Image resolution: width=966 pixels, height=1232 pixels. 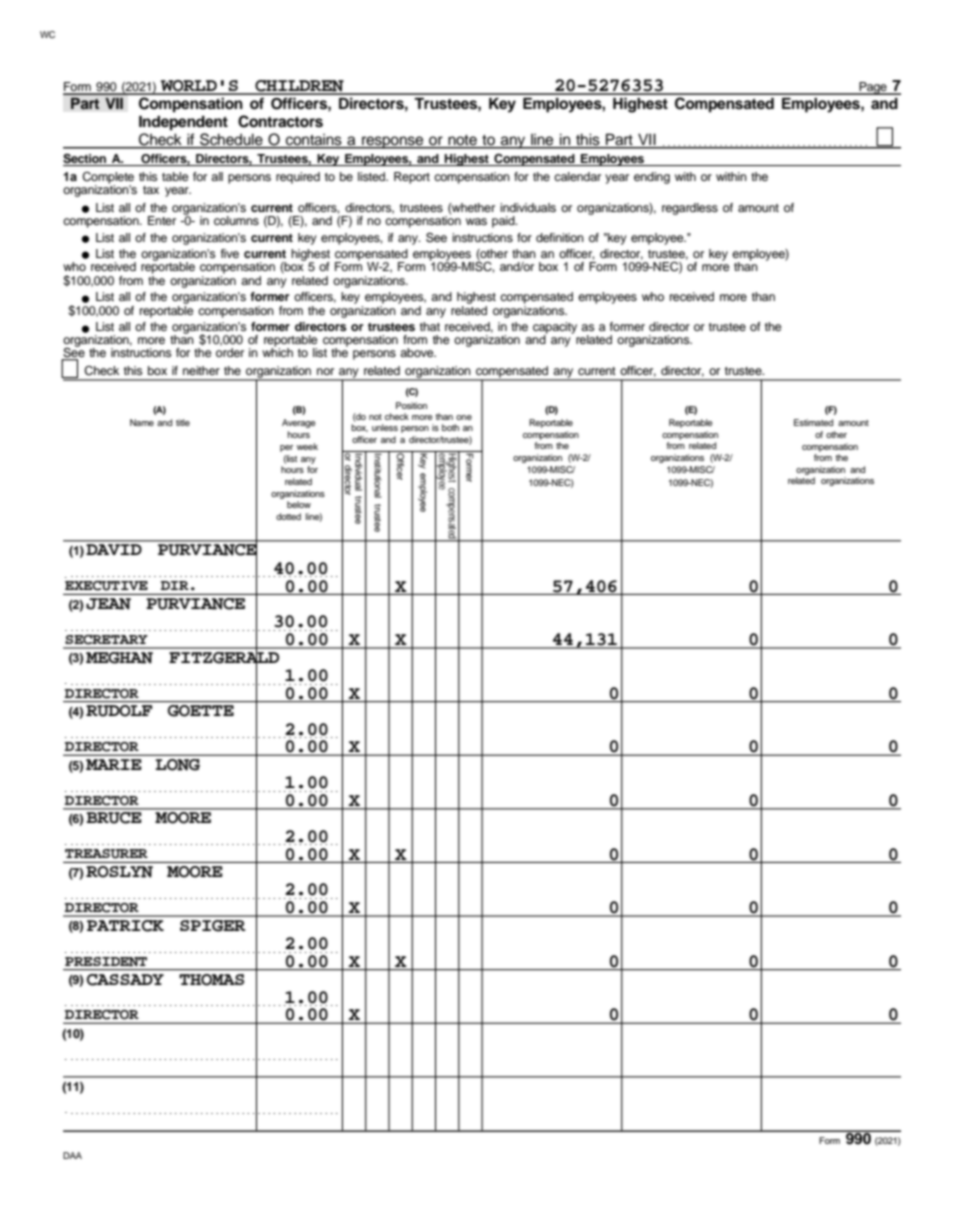 I want to click on THOMAS, so click(x=211, y=980).
